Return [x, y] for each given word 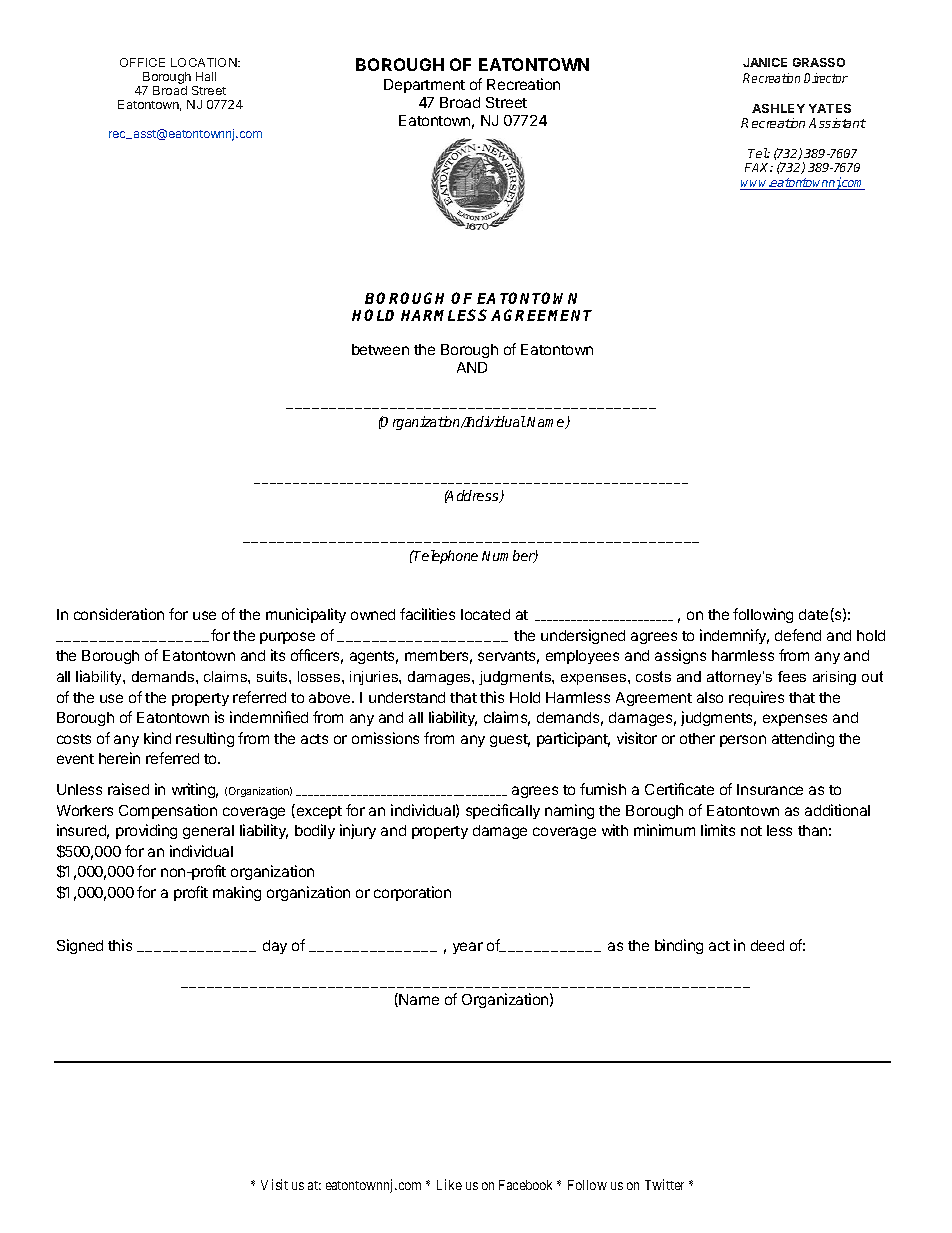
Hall [206, 76]
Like [449, 1184]
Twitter [664, 1184]
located [485, 614]
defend [798, 635]
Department [424, 86]
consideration [119, 614]
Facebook [525, 1185]
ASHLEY [778, 108]
